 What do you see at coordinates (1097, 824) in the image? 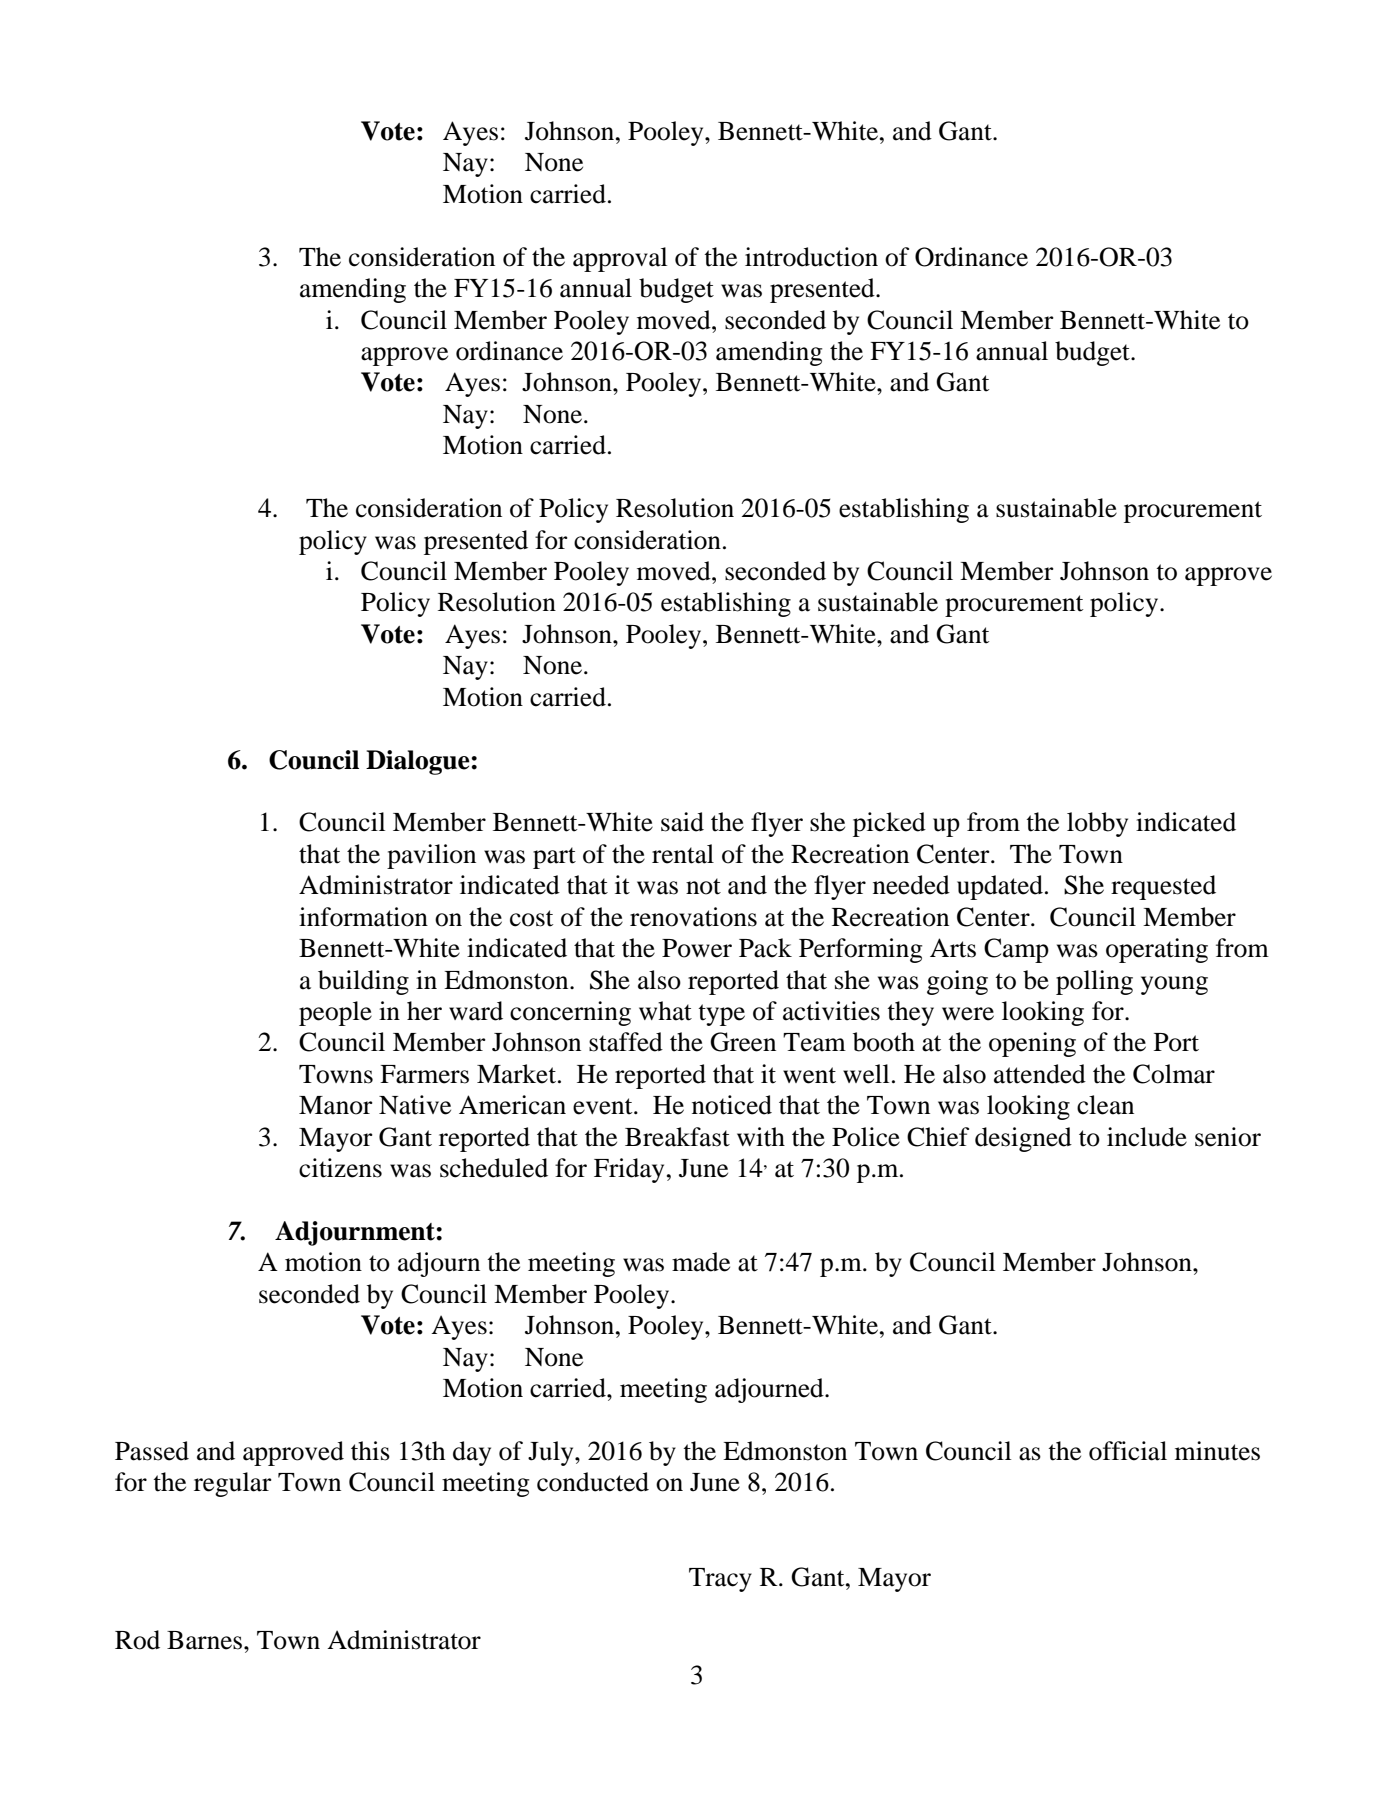
I see `lobby` at bounding box center [1097, 824].
